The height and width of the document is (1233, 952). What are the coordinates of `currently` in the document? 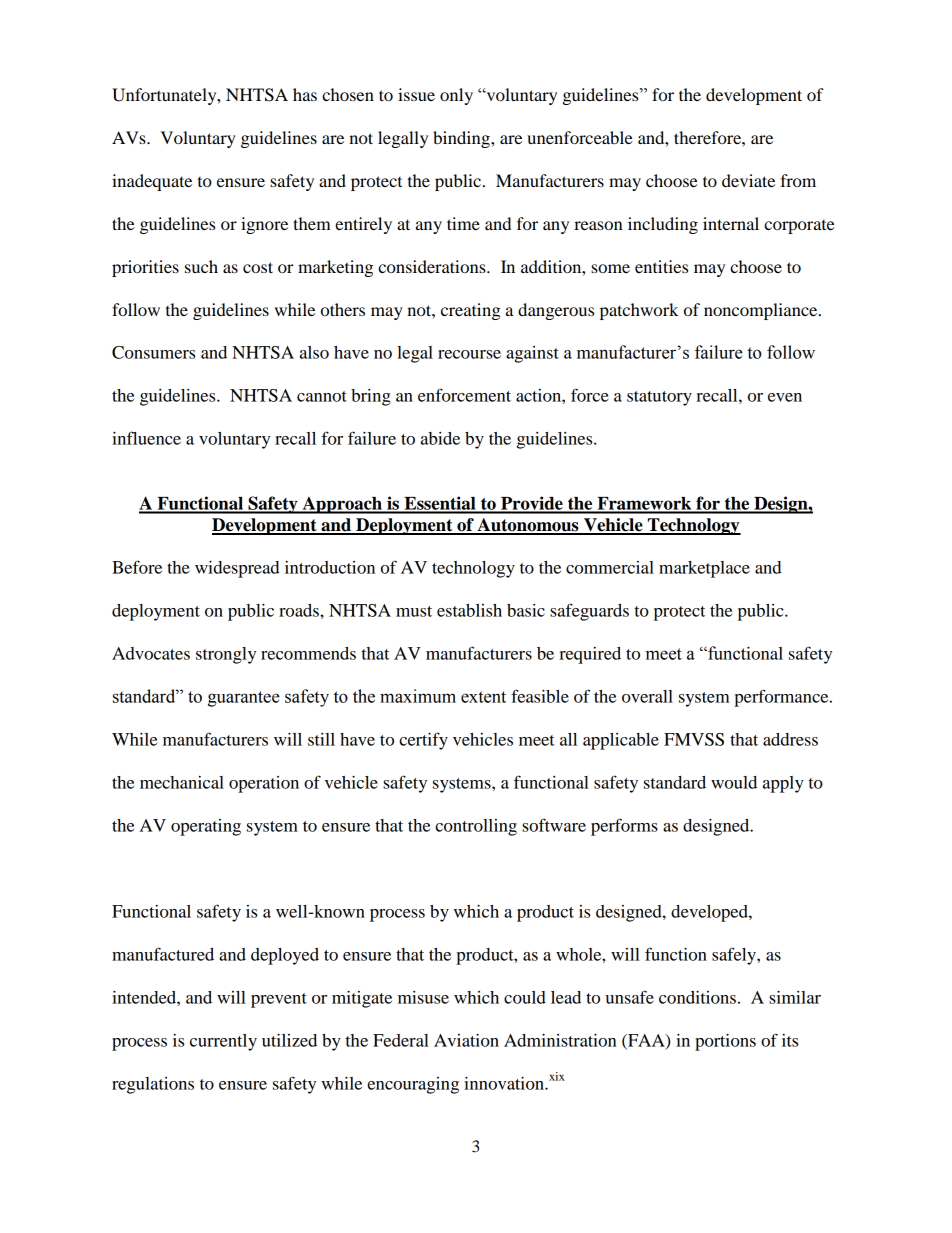 It's located at (223, 1042).
